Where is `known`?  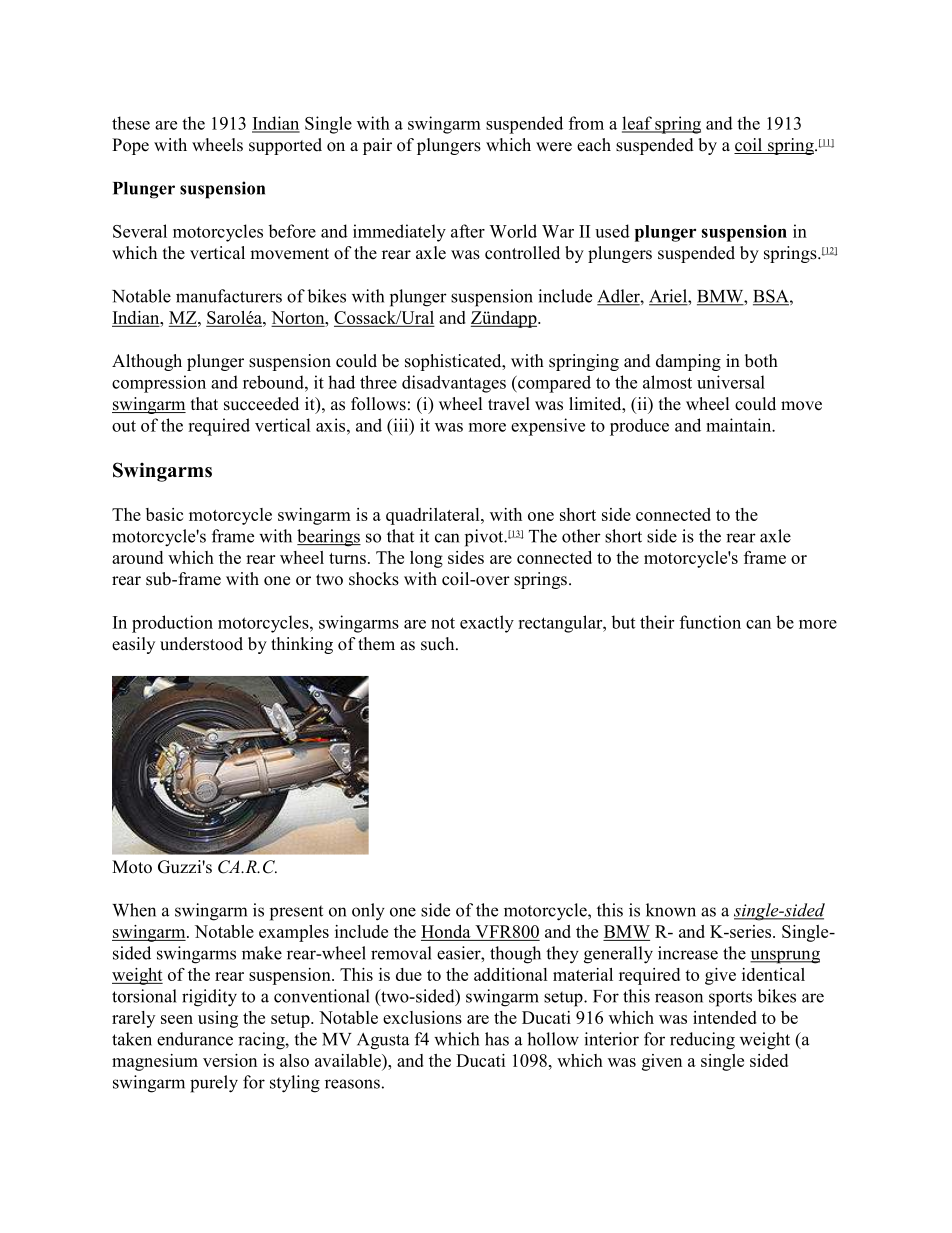 known is located at coordinates (671, 910).
